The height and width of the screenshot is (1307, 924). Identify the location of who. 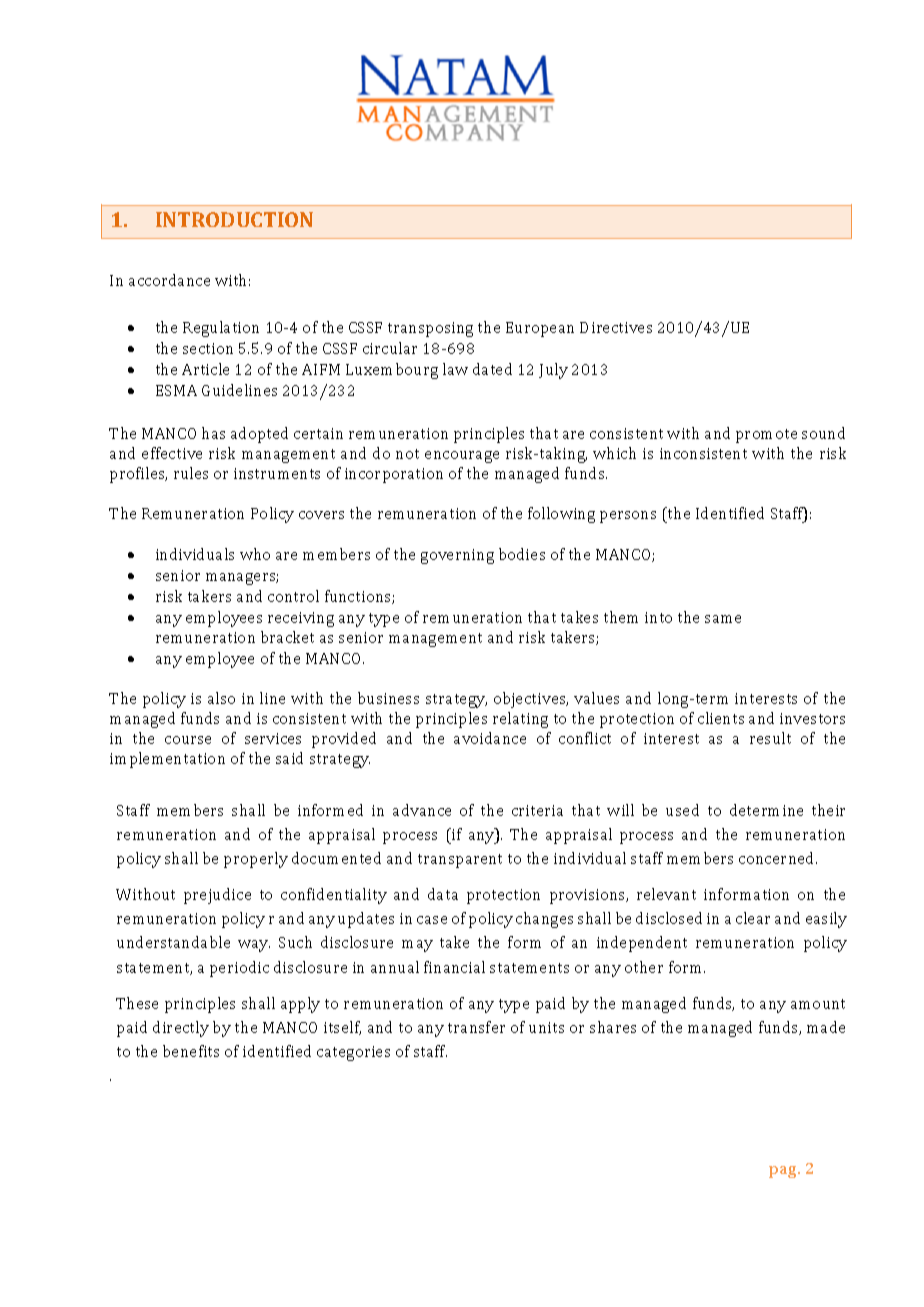
(255, 554).
